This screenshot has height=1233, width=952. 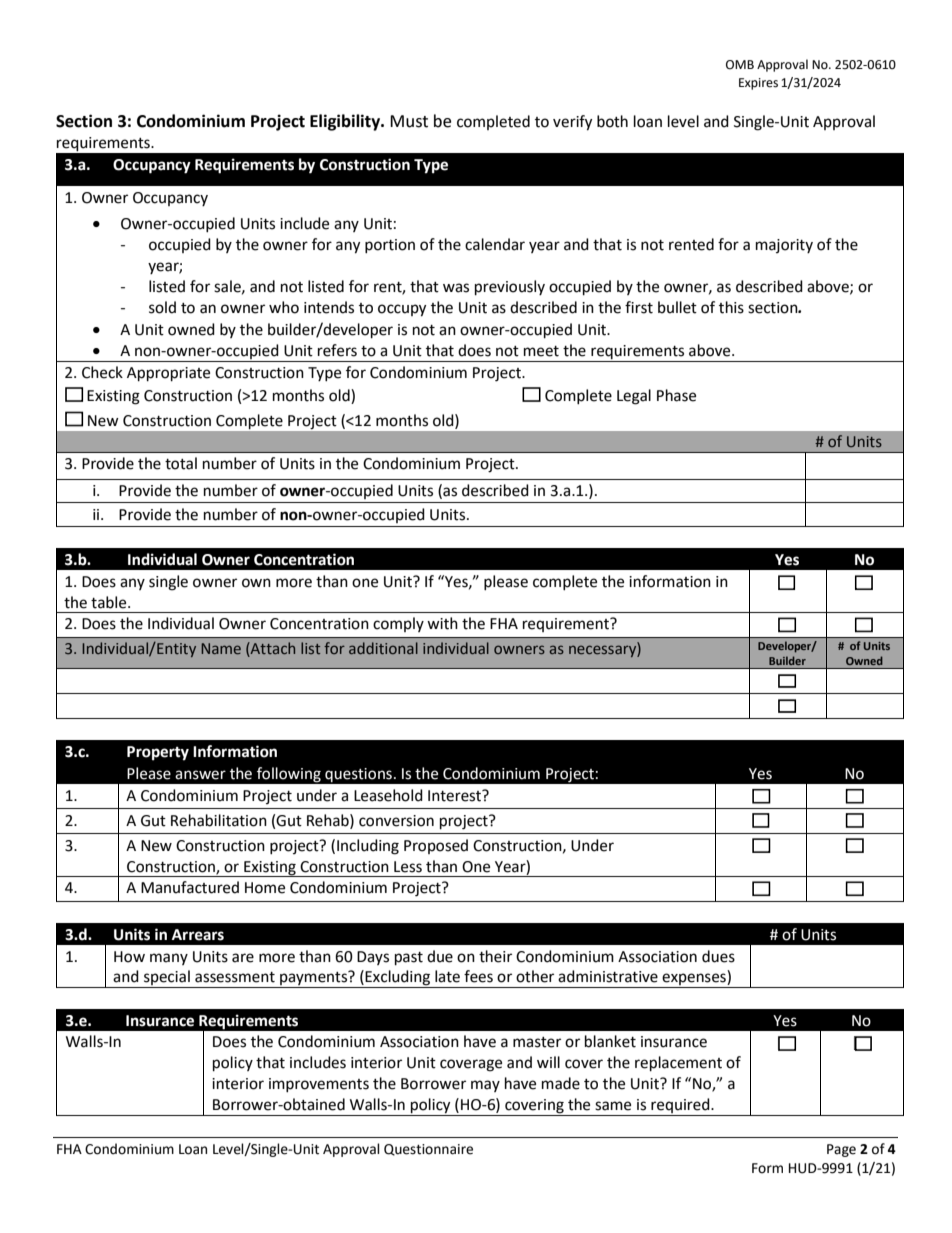 What do you see at coordinates (758, 84) in the screenshot?
I see `Expires` at bounding box center [758, 84].
